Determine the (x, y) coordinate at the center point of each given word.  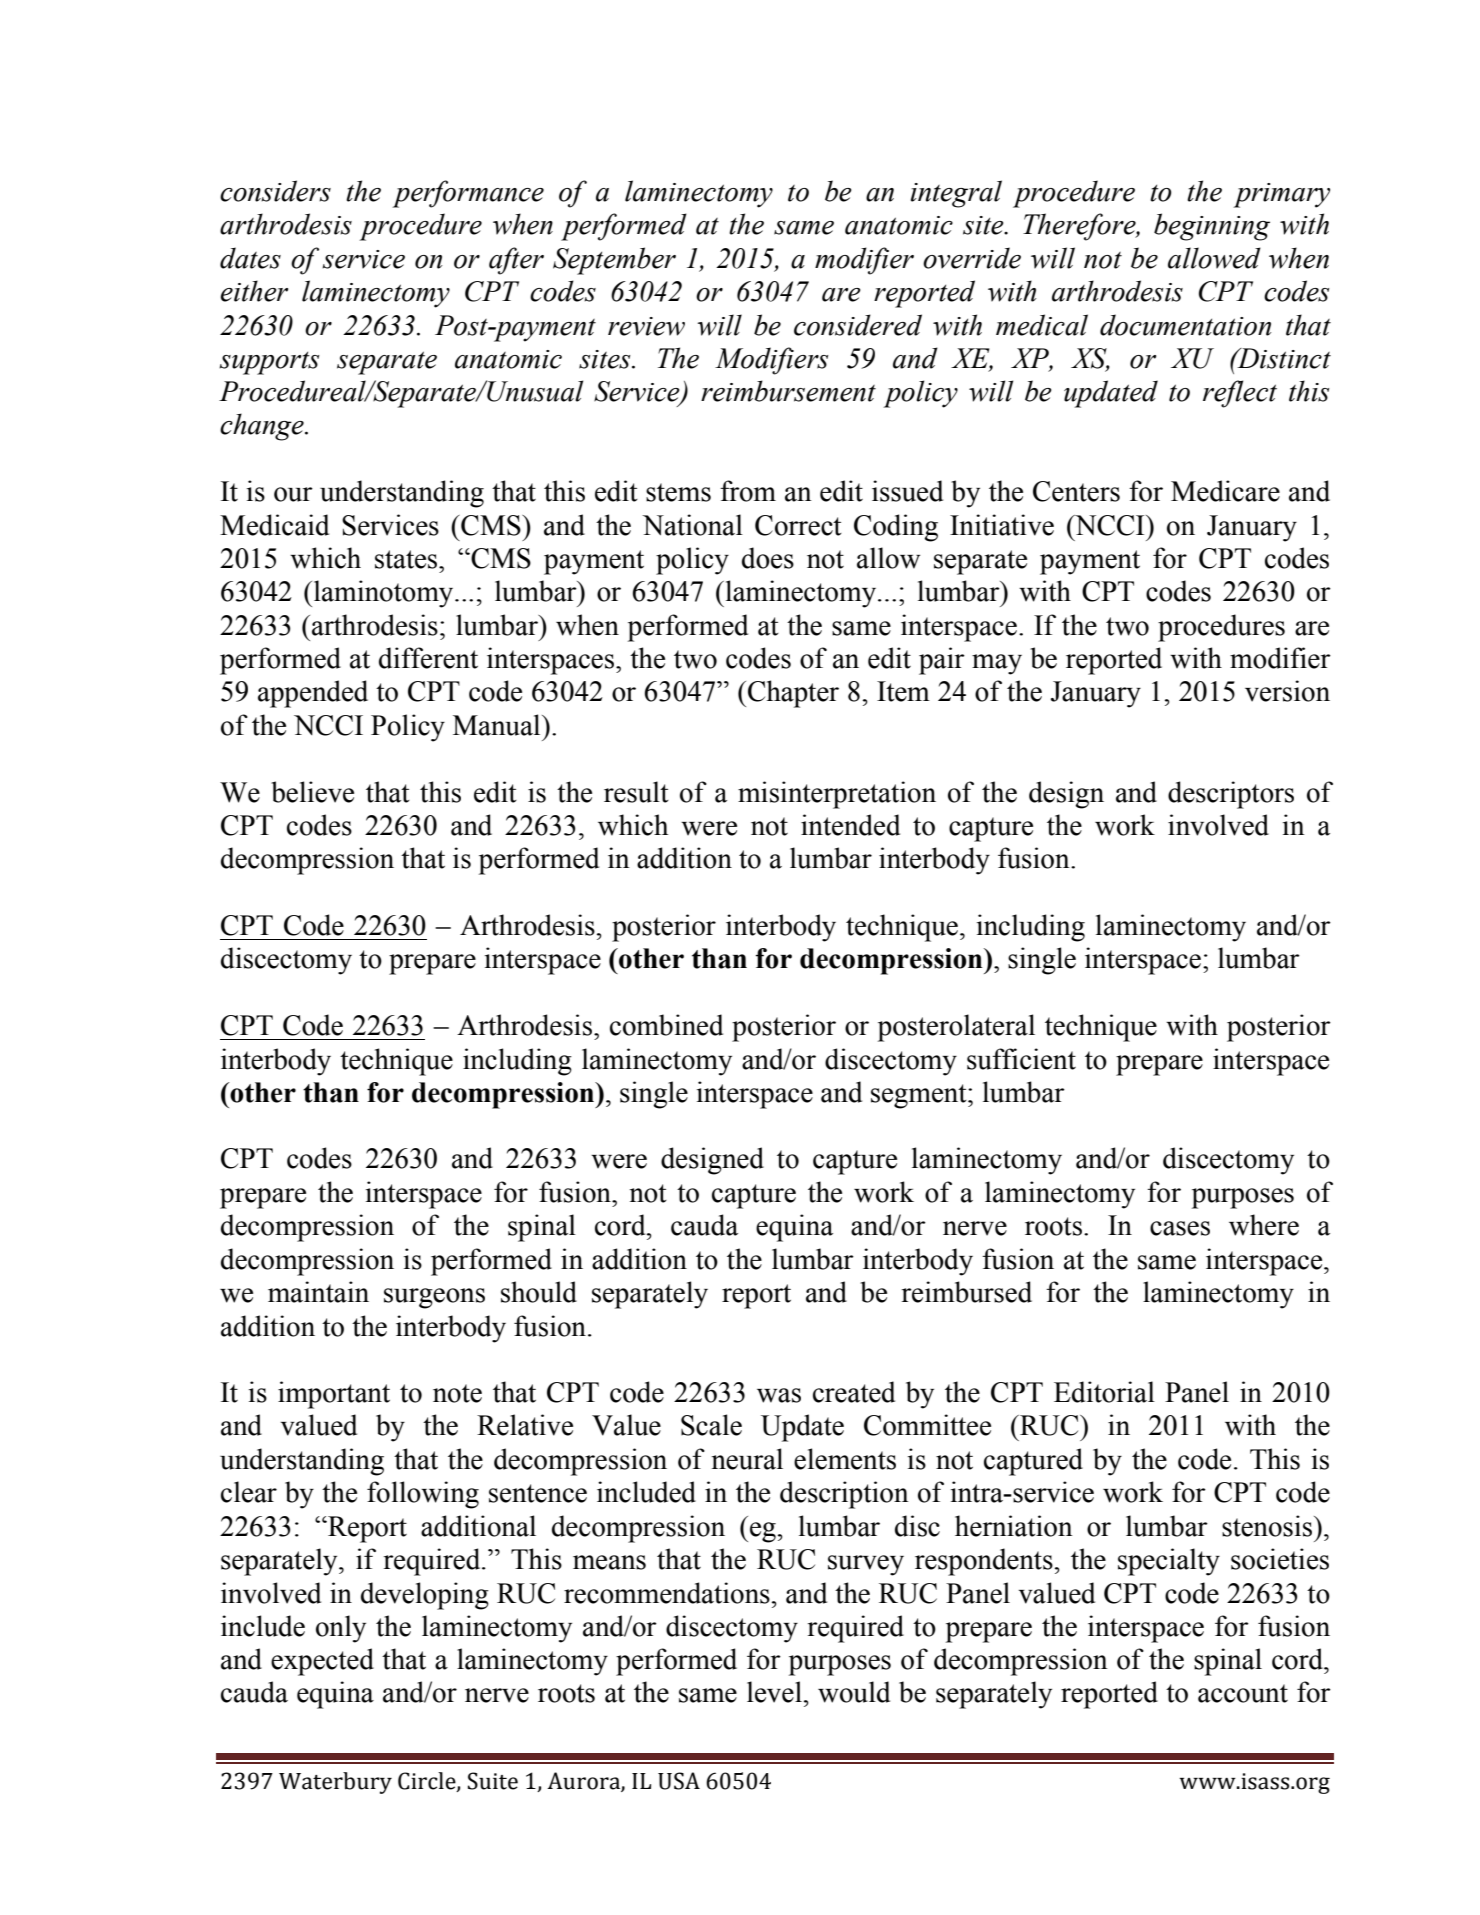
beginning (1212, 227)
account (1243, 1693)
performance (468, 194)
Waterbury (335, 1783)
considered (858, 325)
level (774, 1692)
